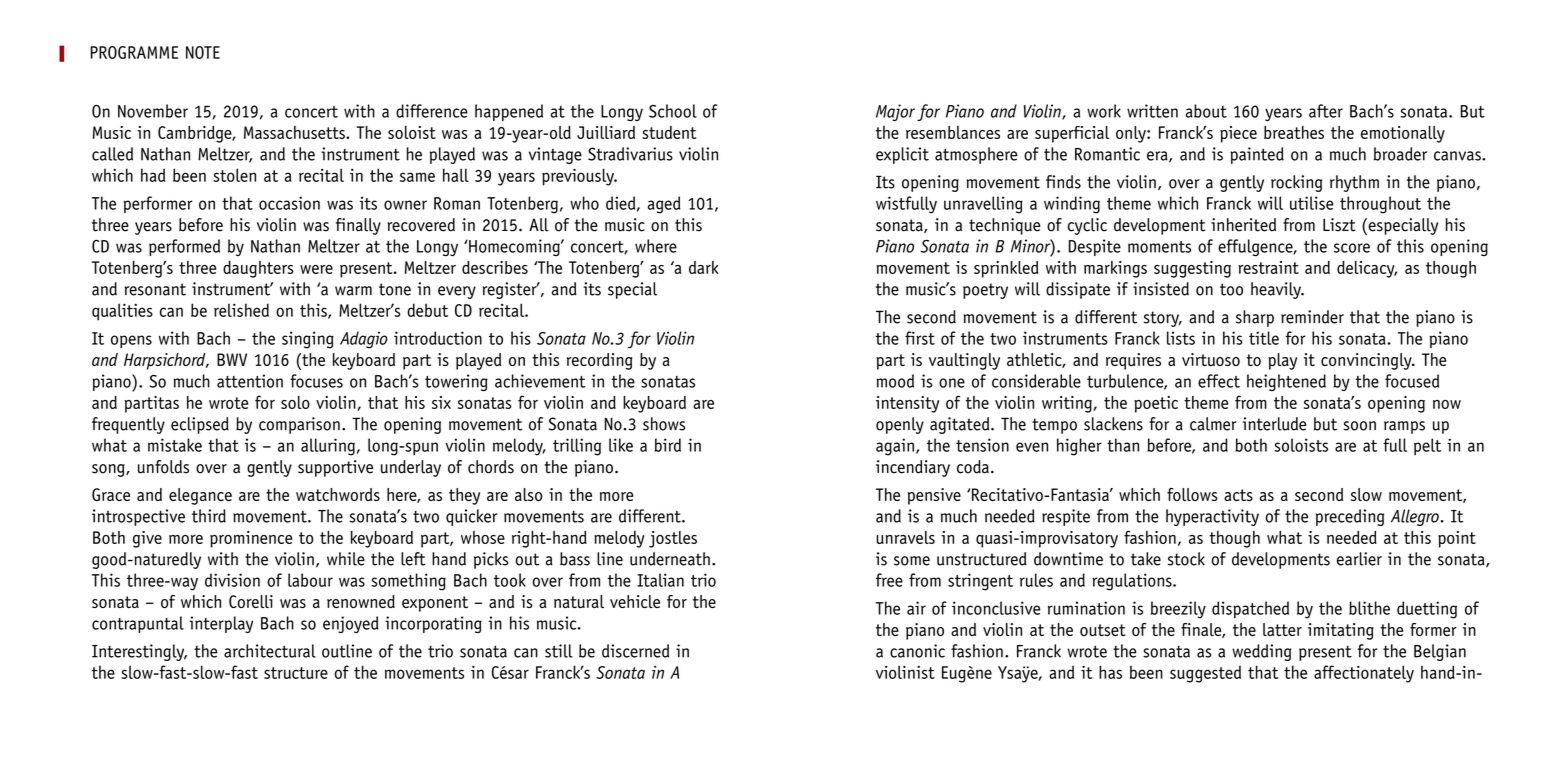  Describe the element at coordinates (232, 359) in the screenshot. I see `BWV` at that location.
